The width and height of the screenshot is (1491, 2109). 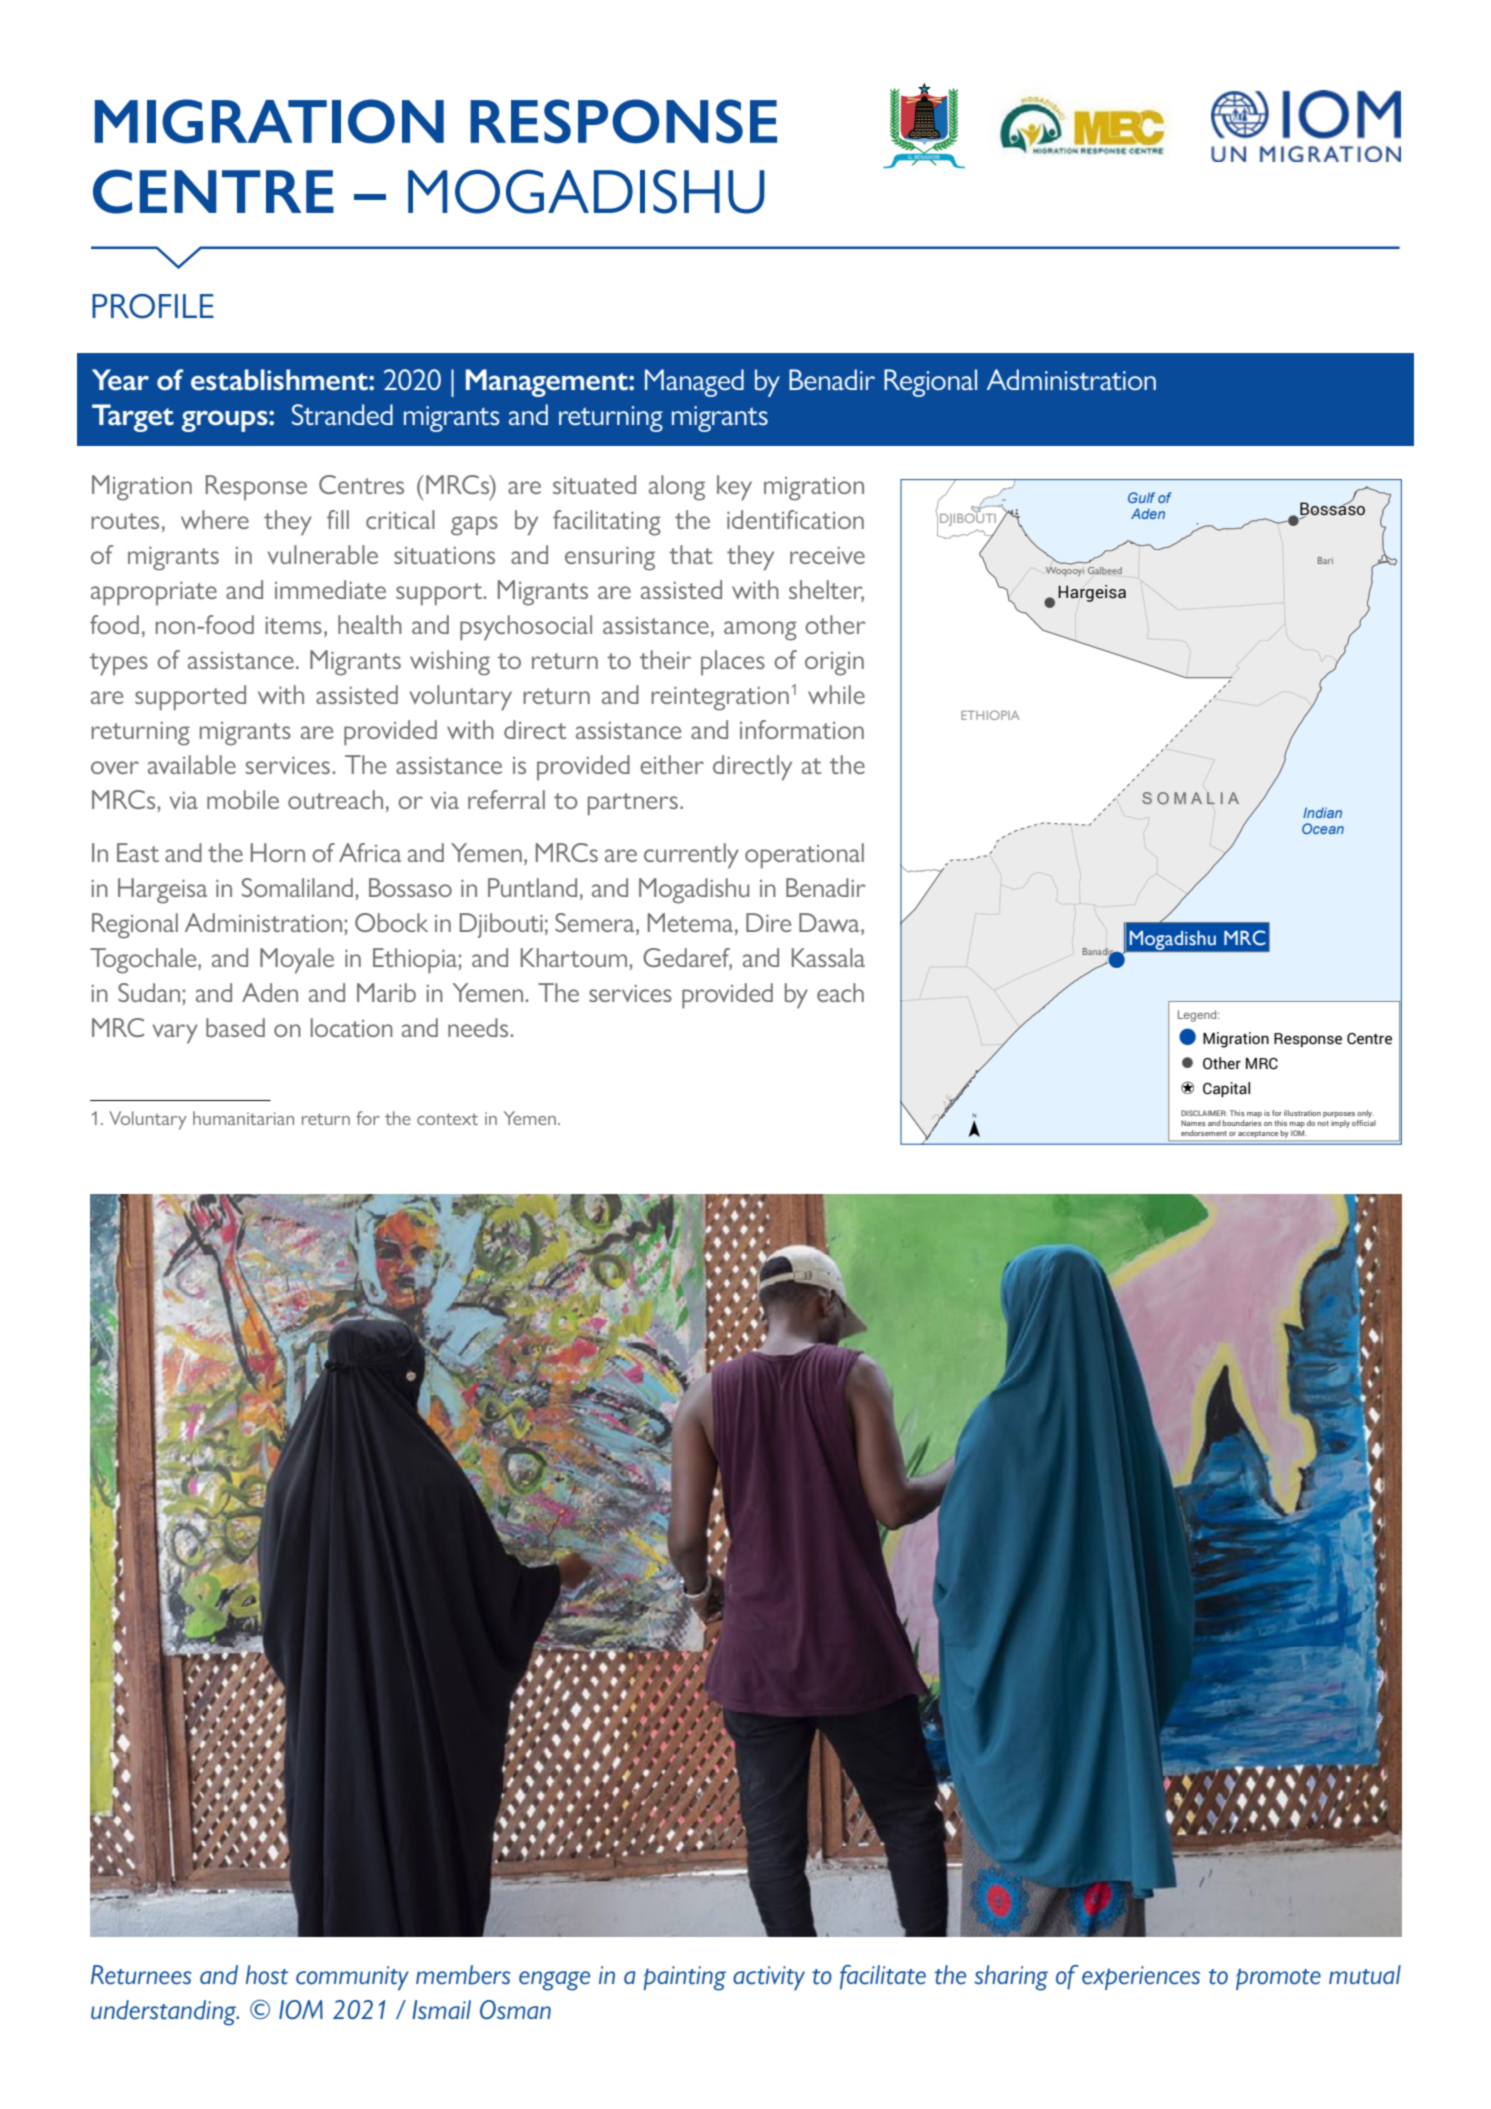 What do you see at coordinates (1141, 497) in the screenshot?
I see `Gulf` at bounding box center [1141, 497].
